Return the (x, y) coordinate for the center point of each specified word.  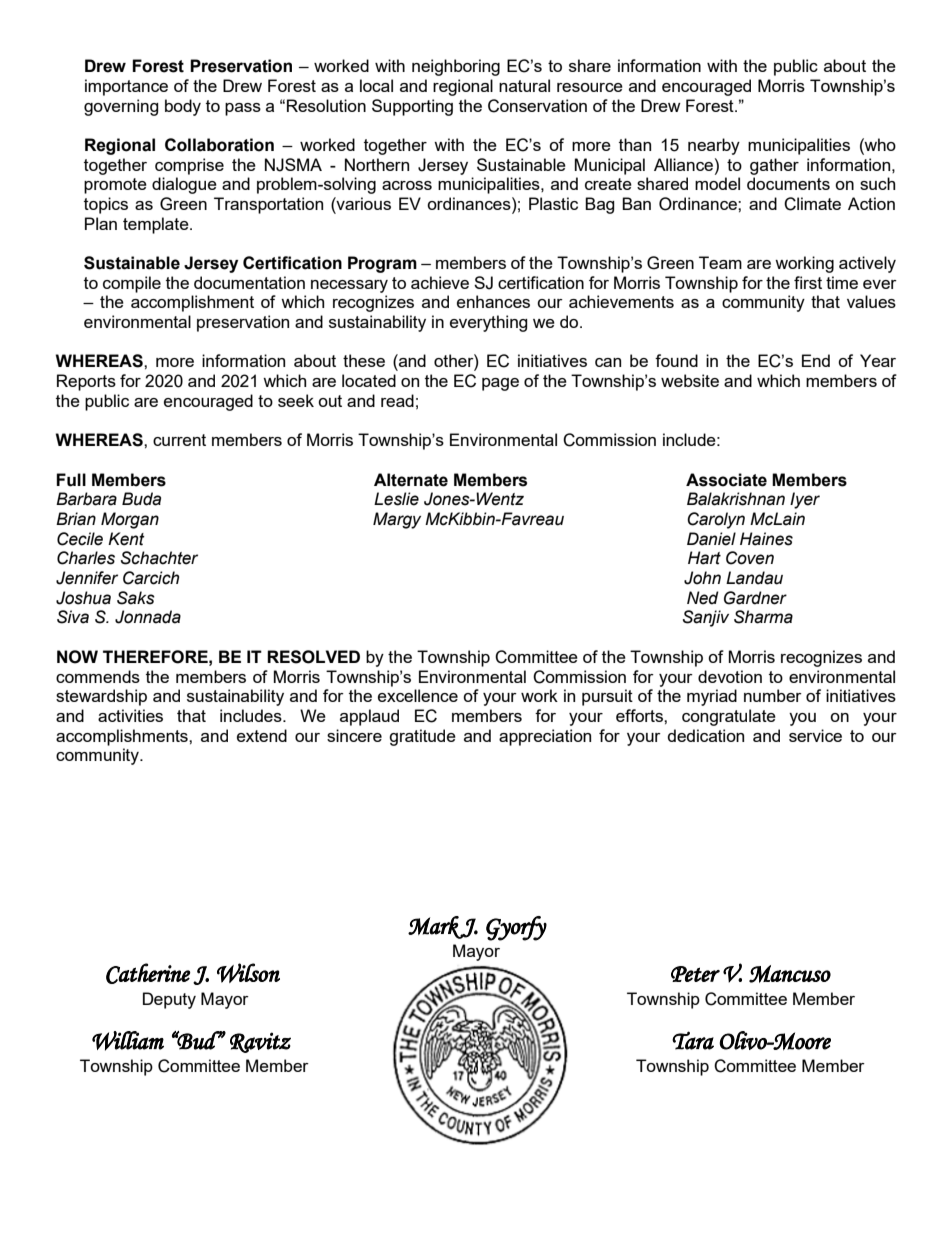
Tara (693, 1040)
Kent (126, 539)
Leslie (396, 499)
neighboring (456, 67)
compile (132, 284)
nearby (714, 146)
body (183, 107)
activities (130, 715)
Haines (766, 539)
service (815, 735)
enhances (493, 301)
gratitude (422, 737)
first (808, 282)
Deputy (169, 1000)
